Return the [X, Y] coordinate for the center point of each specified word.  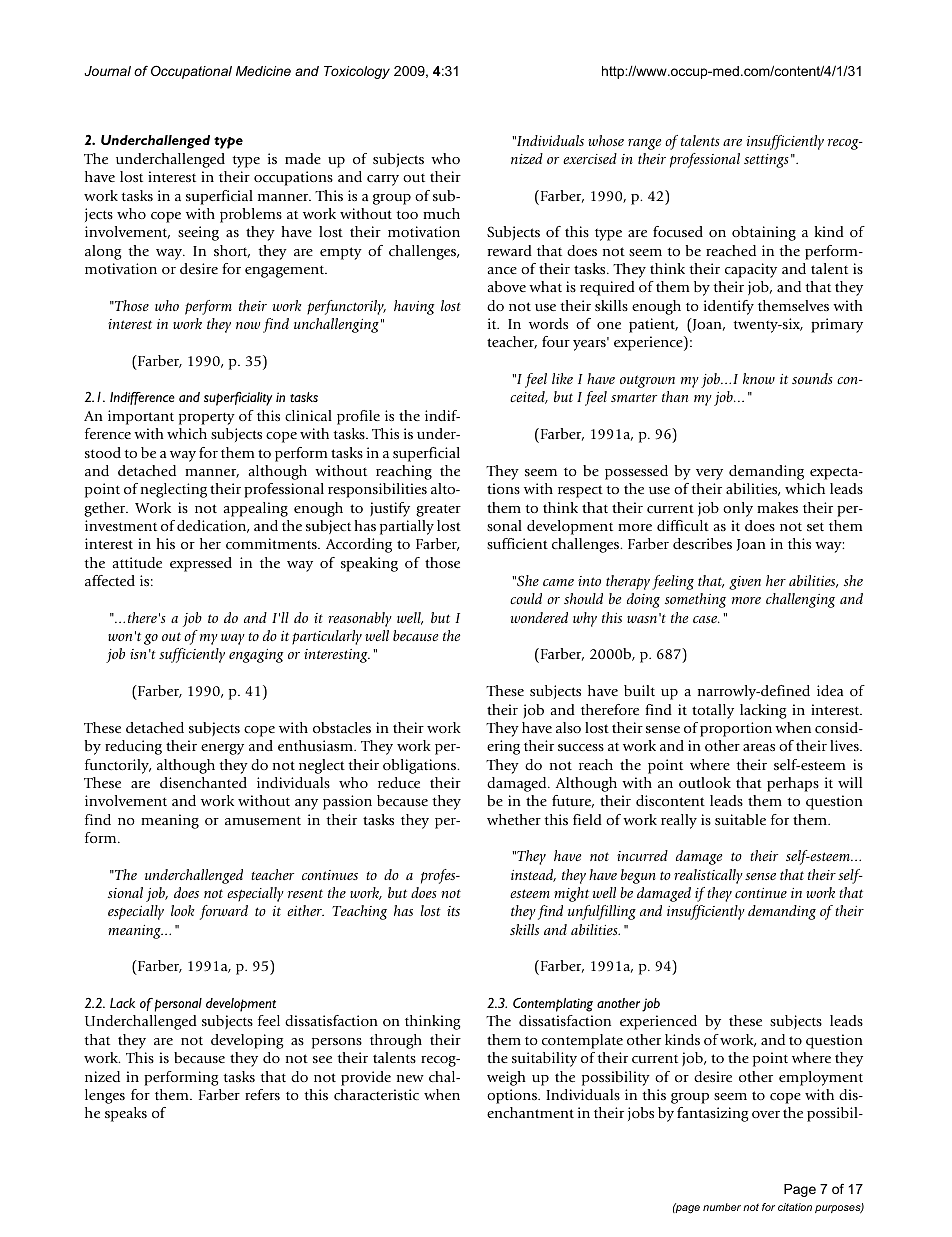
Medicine [263, 71]
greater [438, 510]
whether [514, 819]
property [207, 418]
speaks [126, 1114]
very [709, 474]
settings [766, 161]
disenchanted [203, 782]
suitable [740, 819]
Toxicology [357, 72]
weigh [506, 1078]
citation [795, 1207]
